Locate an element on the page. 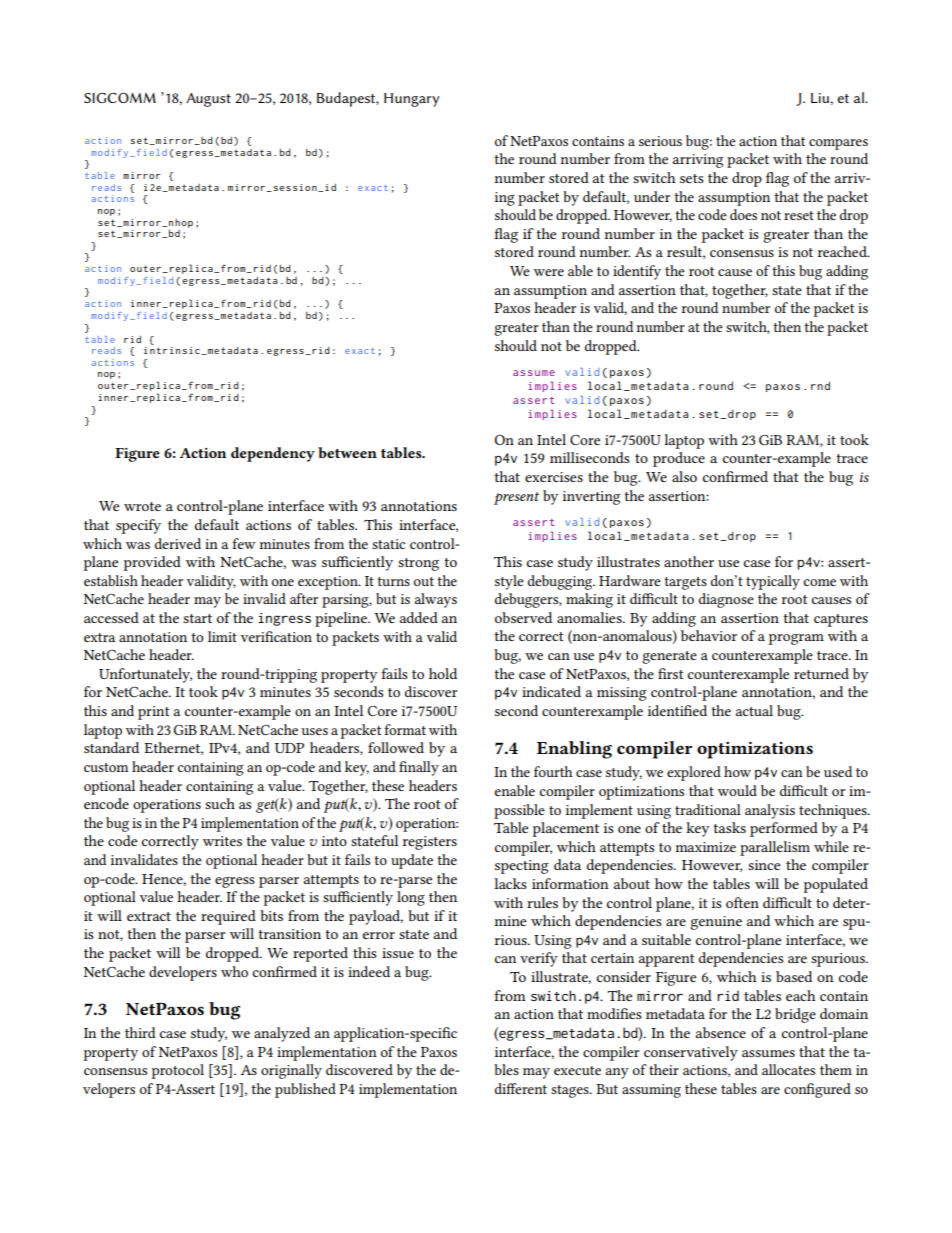 This page has height=1233, width=952. rnd is located at coordinates (820, 385).
